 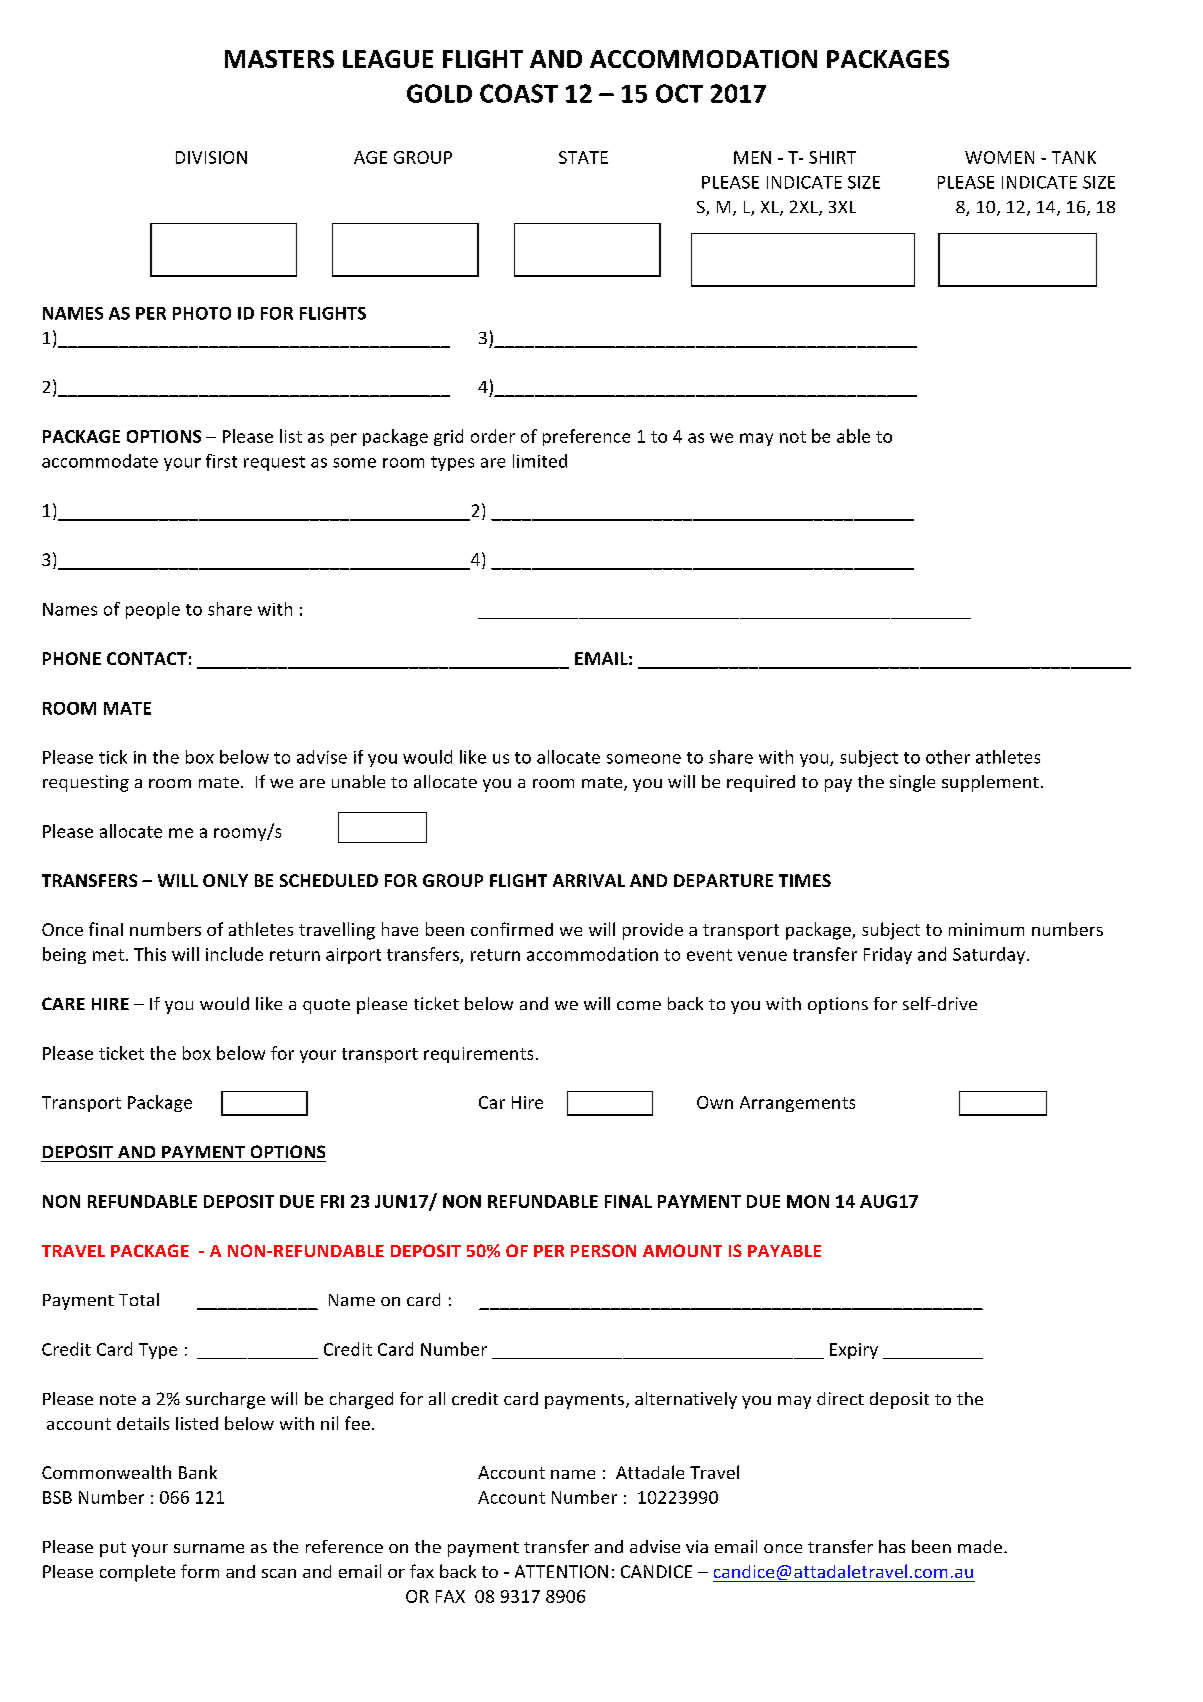 What do you see at coordinates (948, 757) in the document?
I see `other` at bounding box center [948, 757].
